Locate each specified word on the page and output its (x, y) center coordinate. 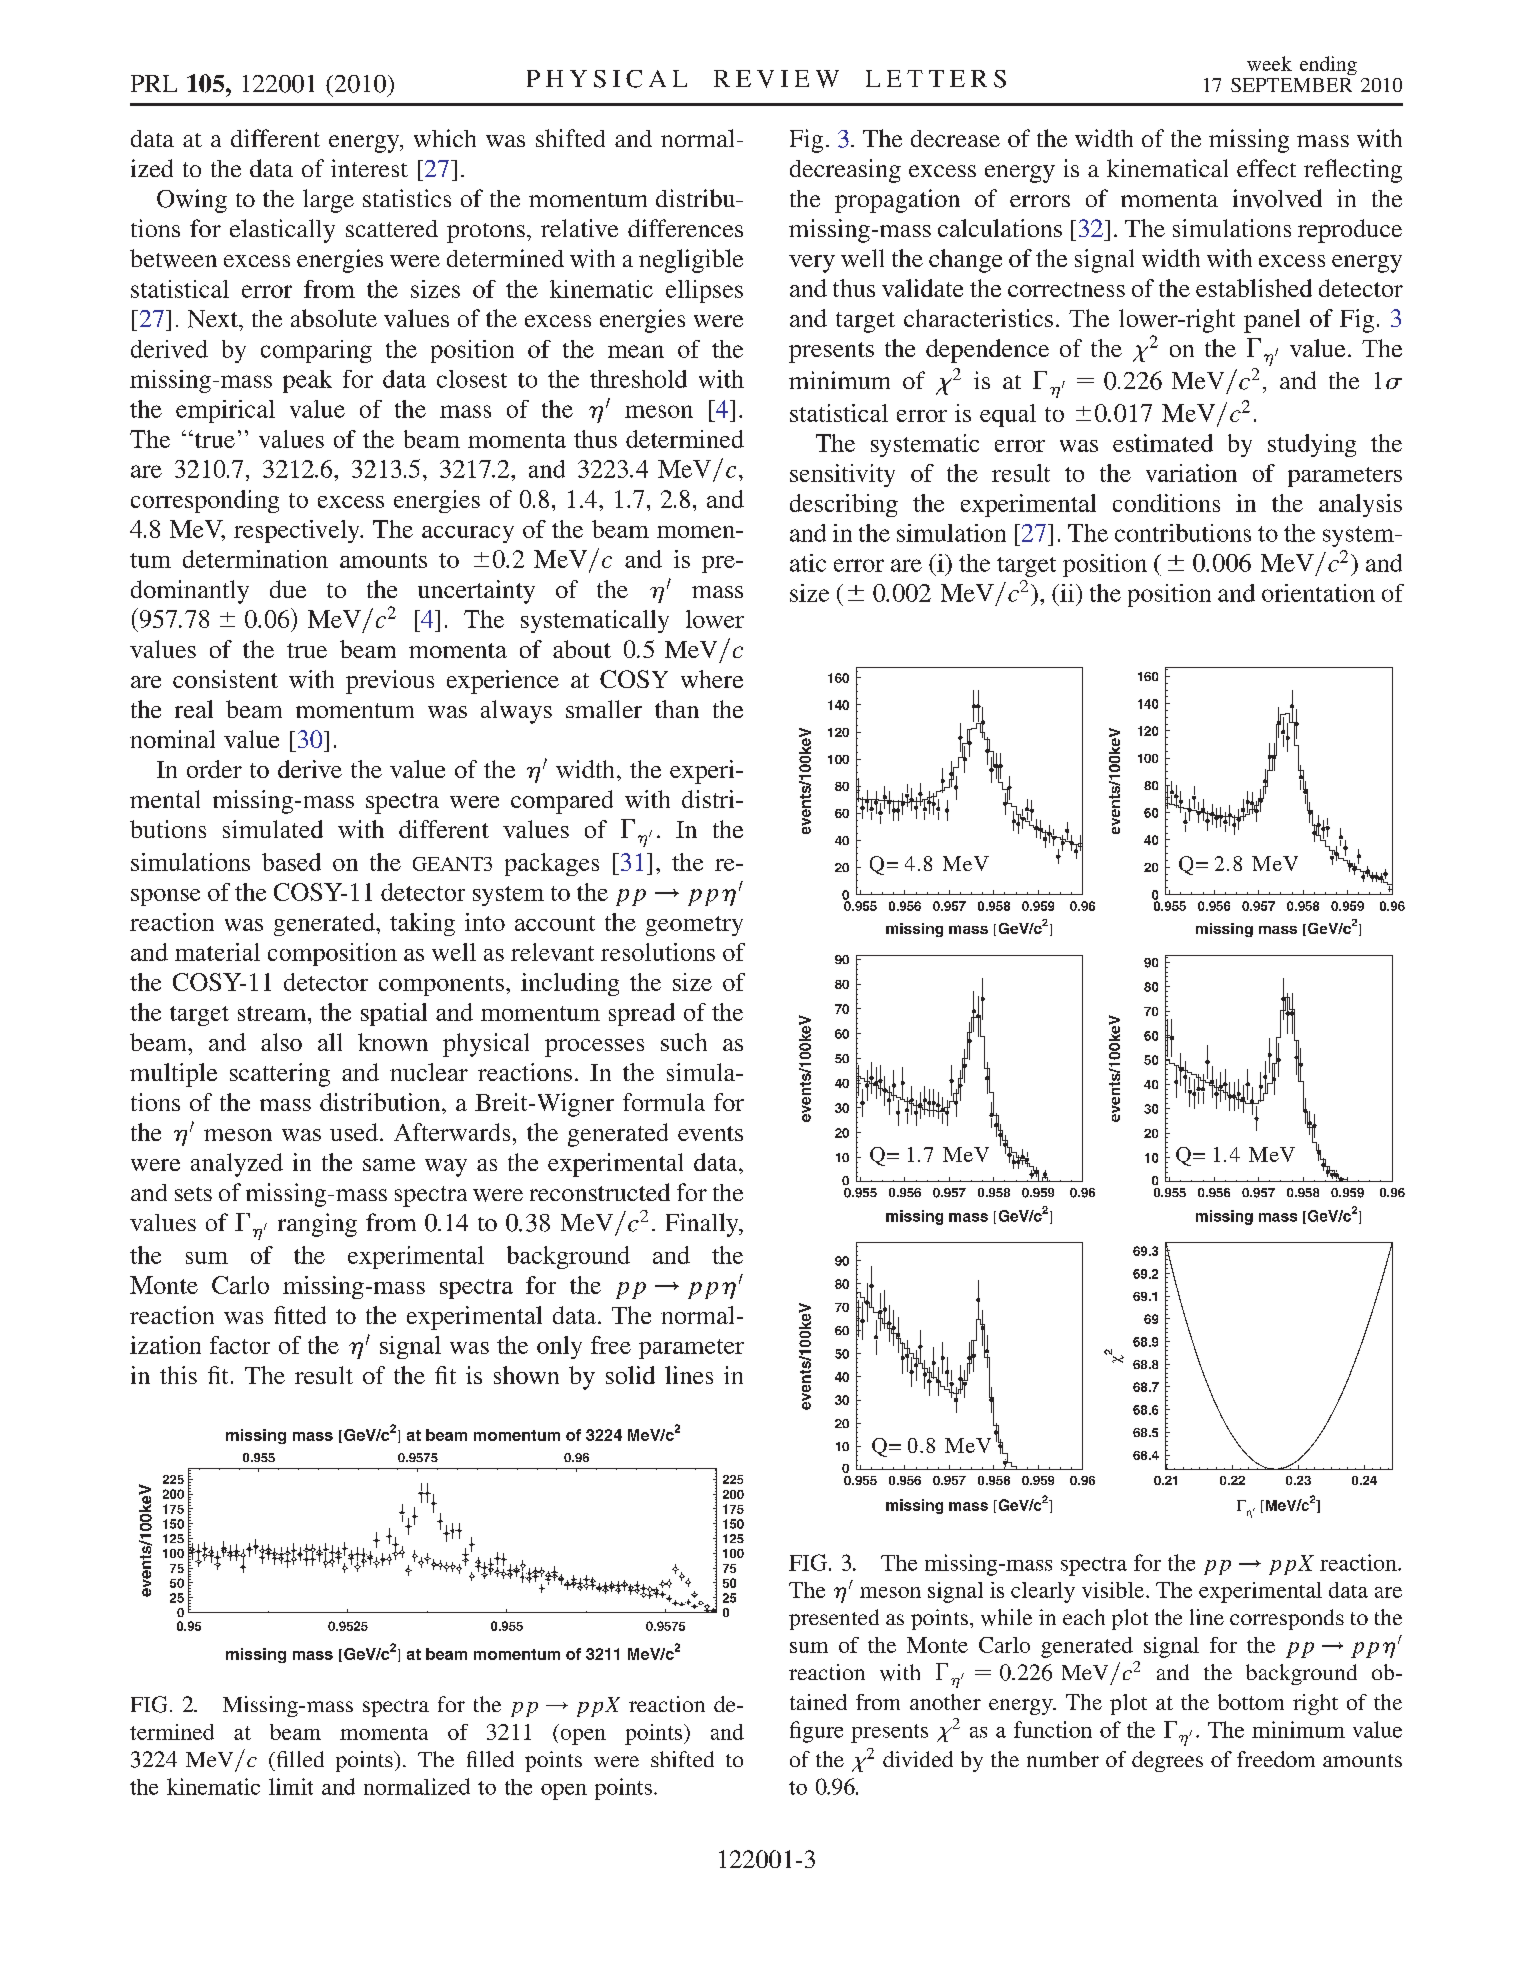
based (291, 862)
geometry (694, 926)
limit (291, 1786)
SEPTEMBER (1291, 85)
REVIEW (776, 79)
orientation (1318, 593)
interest (369, 168)
